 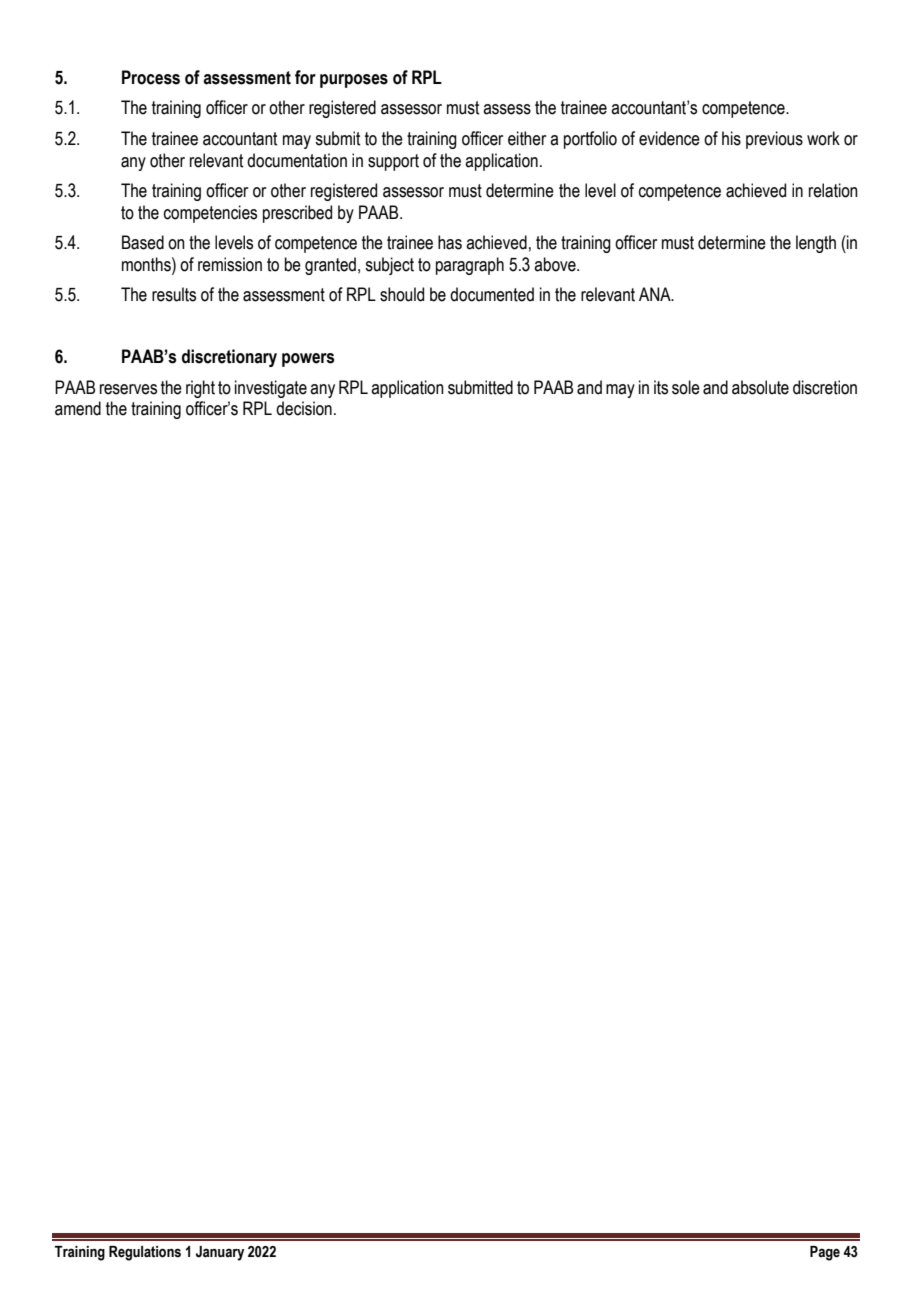 What do you see at coordinates (220, 1253) in the page?
I see `January` at bounding box center [220, 1253].
